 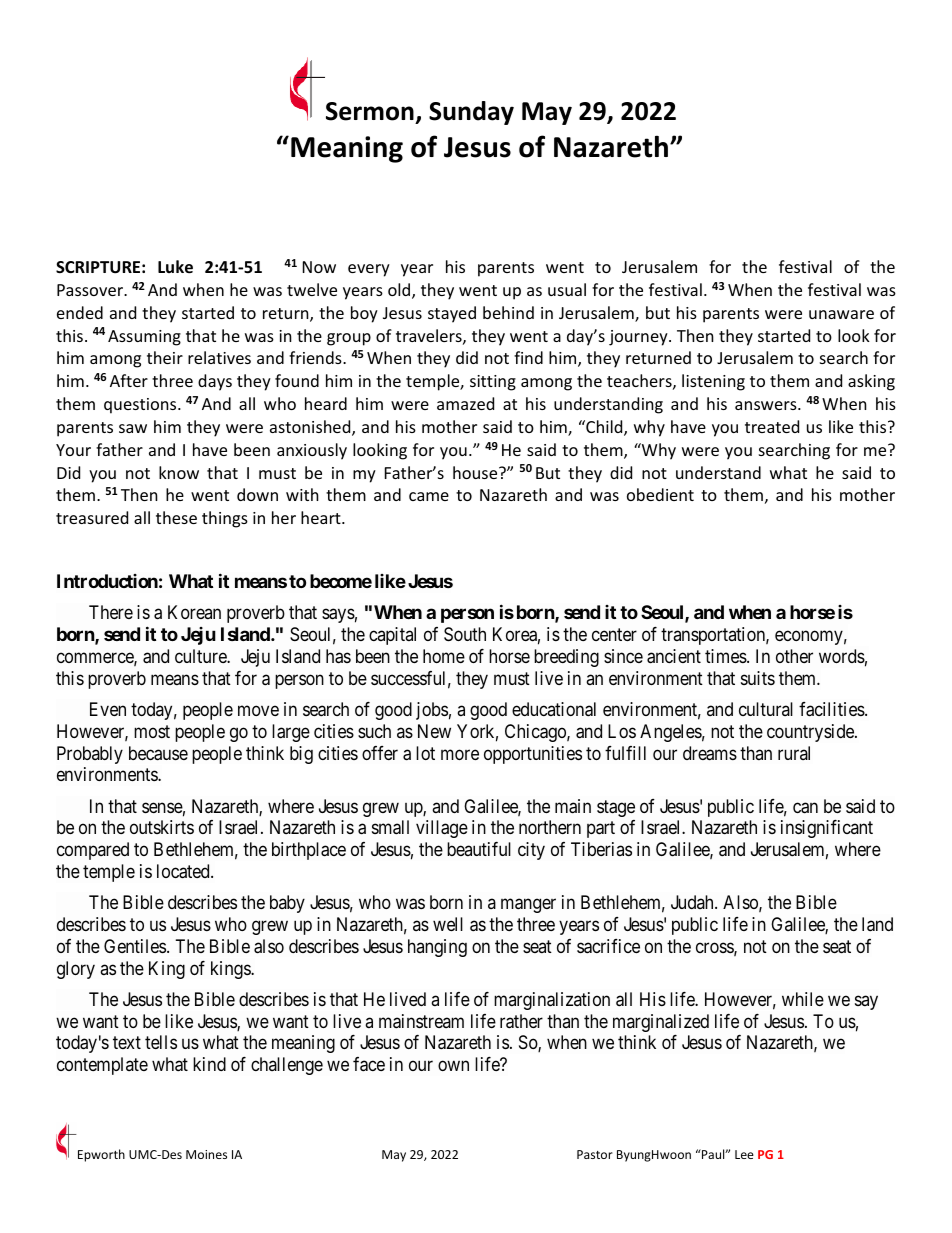 What do you see at coordinates (726, 656) in the screenshot?
I see `times` at bounding box center [726, 656].
